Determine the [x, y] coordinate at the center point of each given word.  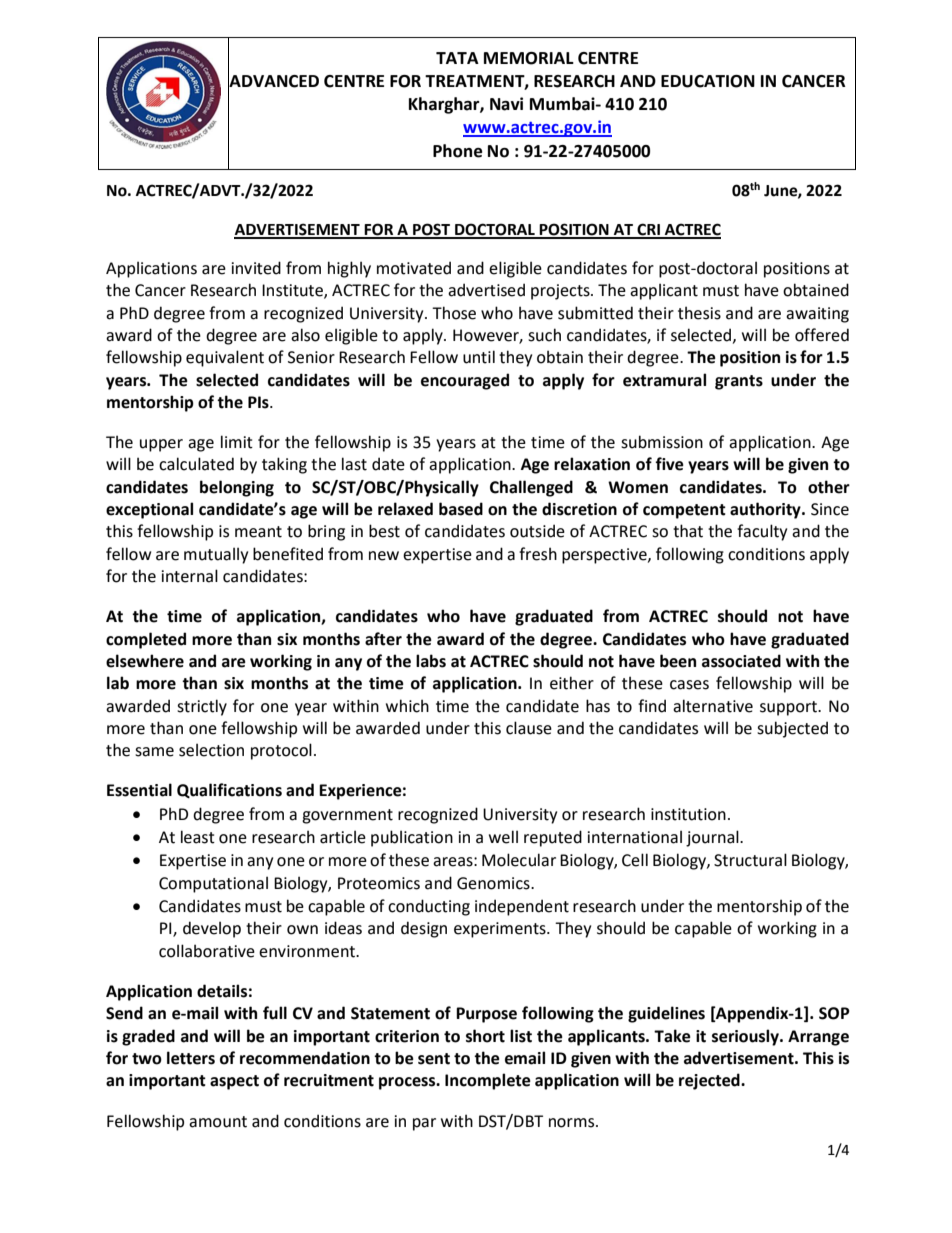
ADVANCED [273, 81]
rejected [710, 1081]
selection [211, 750]
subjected [792, 729]
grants [739, 382]
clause [529, 728]
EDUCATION [708, 81]
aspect [234, 1082]
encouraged [465, 381]
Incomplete [488, 1081]
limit [237, 442]
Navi [506, 104]
